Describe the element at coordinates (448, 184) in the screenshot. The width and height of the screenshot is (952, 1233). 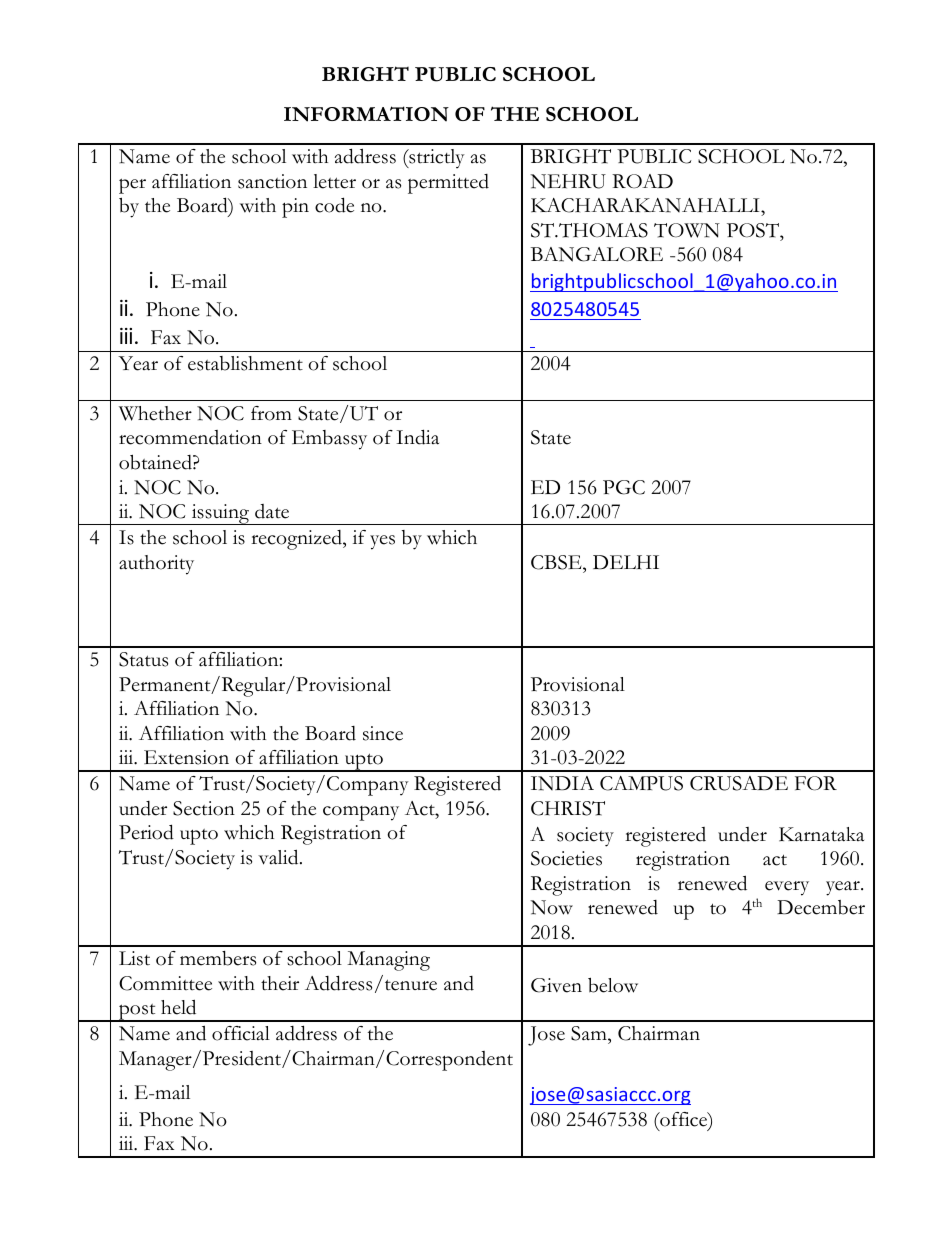
I see `permitted` at that location.
